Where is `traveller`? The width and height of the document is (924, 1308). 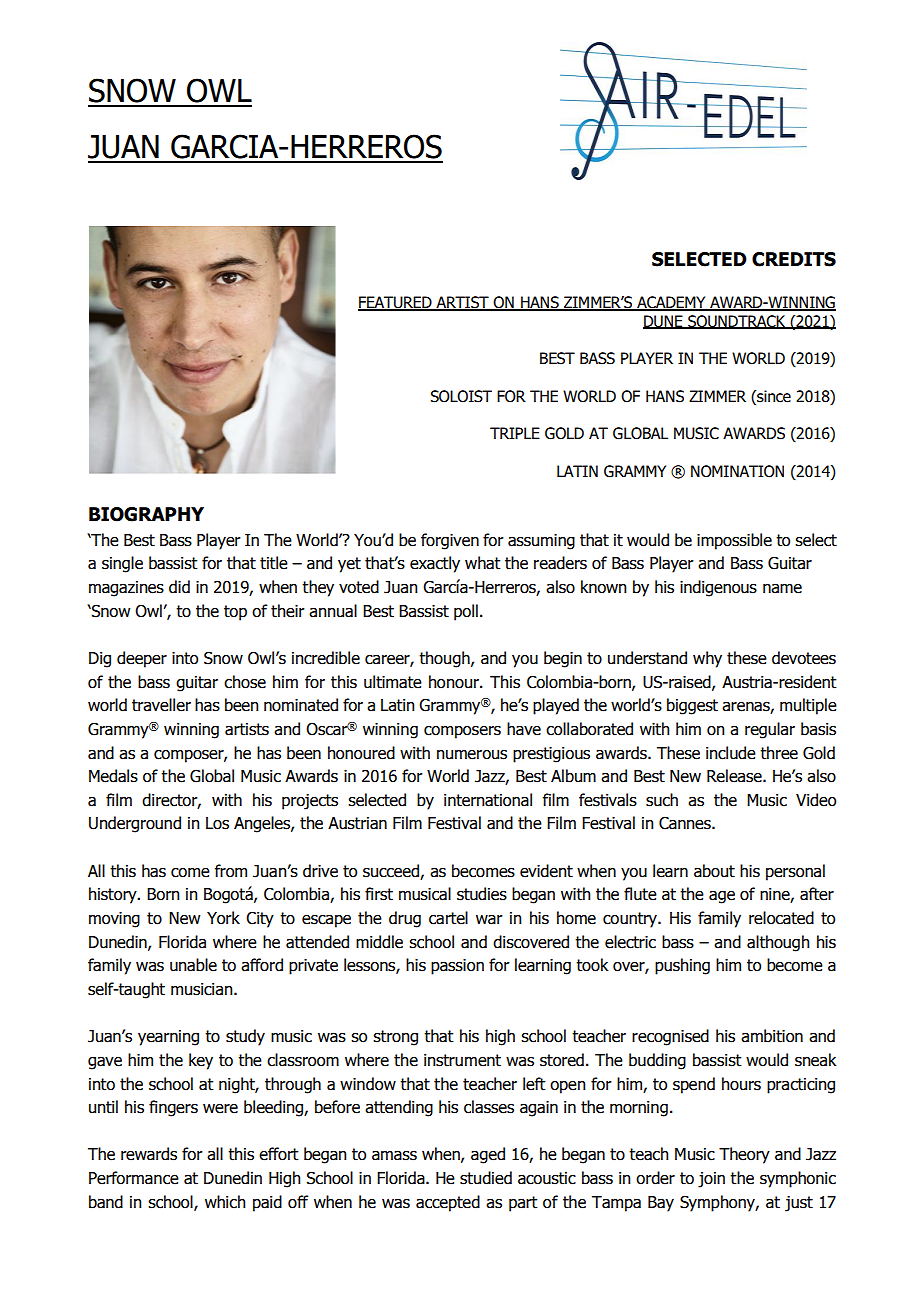 traveller is located at coordinates (161, 705).
